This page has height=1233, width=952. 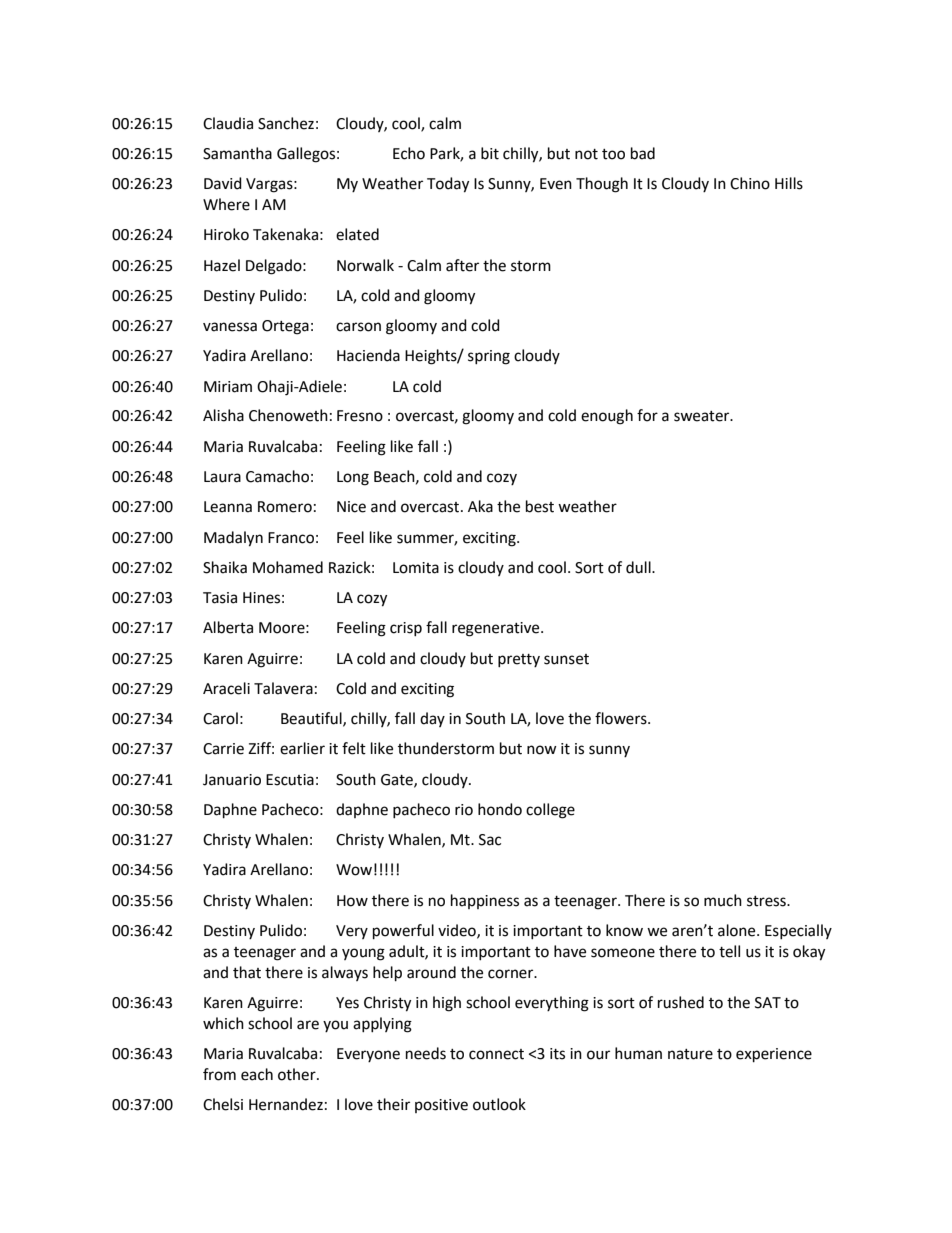 What do you see at coordinates (540, 506) in the page?
I see `best` at bounding box center [540, 506].
